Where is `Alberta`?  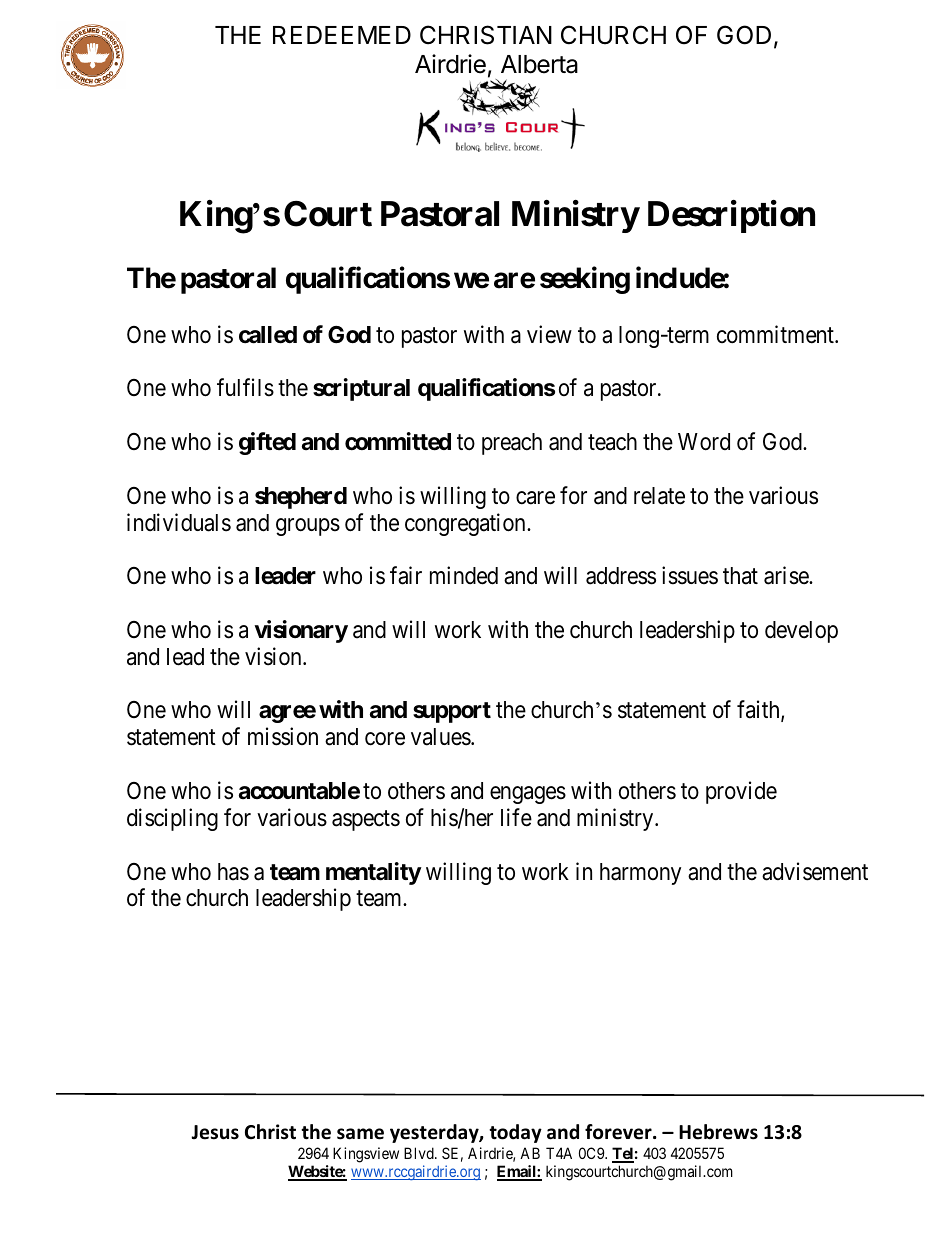
Alberta is located at coordinates (539, 64).
